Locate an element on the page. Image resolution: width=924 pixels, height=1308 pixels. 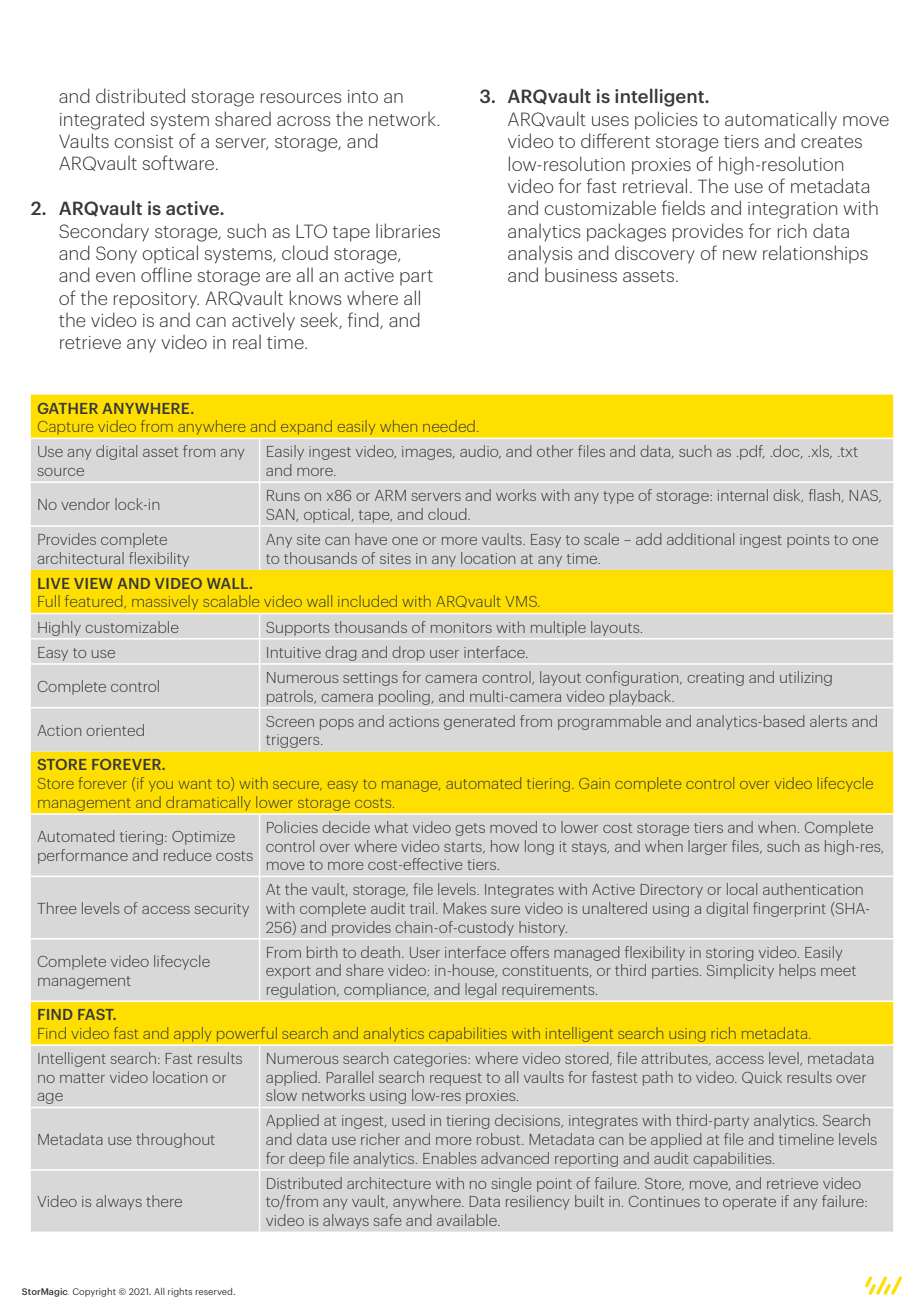
ARM is located at coordinates (390, 495).
